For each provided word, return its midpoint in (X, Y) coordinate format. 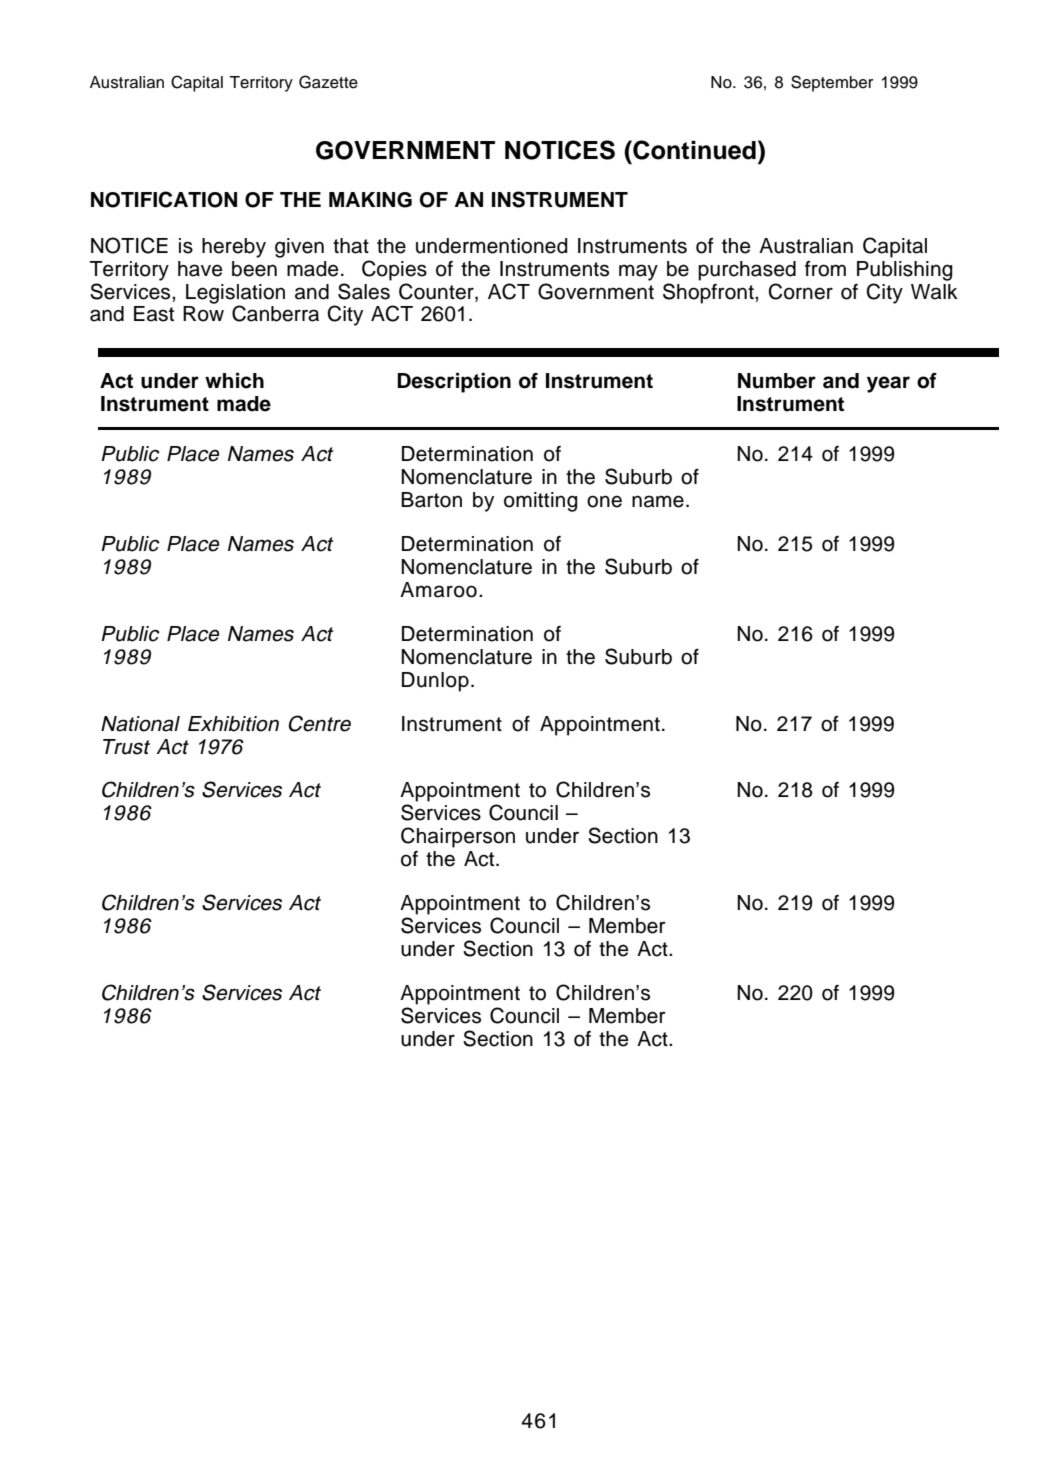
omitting (541, 502)
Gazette (328, 82)
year (888, 384)
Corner (801, 291)
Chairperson (458, 837)
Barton (431, 500)
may (638, 272)
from (825, 269)
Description (454, 383)
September (832, 83)
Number (777, 381)
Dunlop (435, 682)
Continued (693, 150)
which (234, 381)
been (254, 269)
